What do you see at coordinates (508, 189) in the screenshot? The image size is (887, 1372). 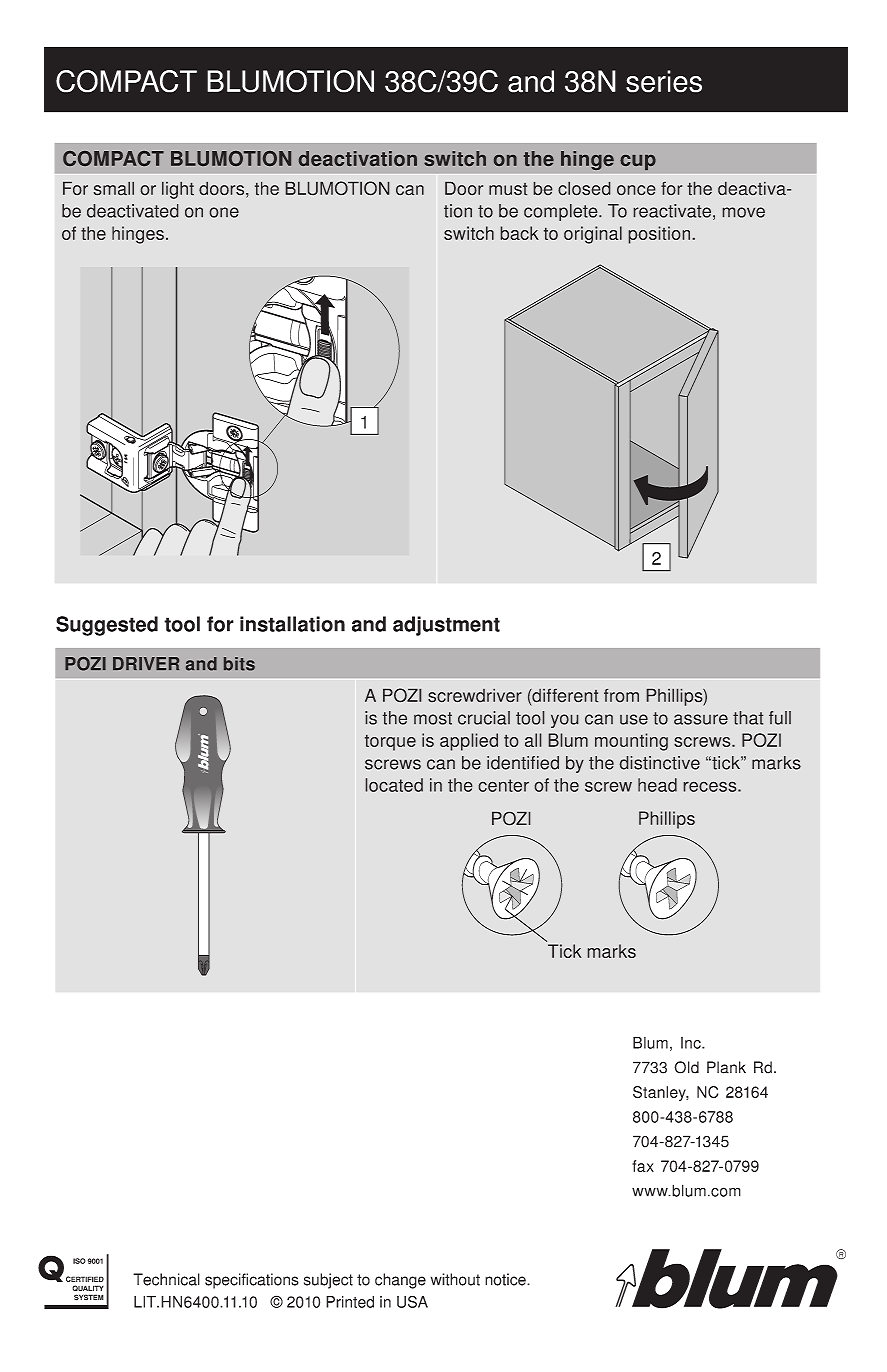 I see `must` at bounding box center [508, 189].
